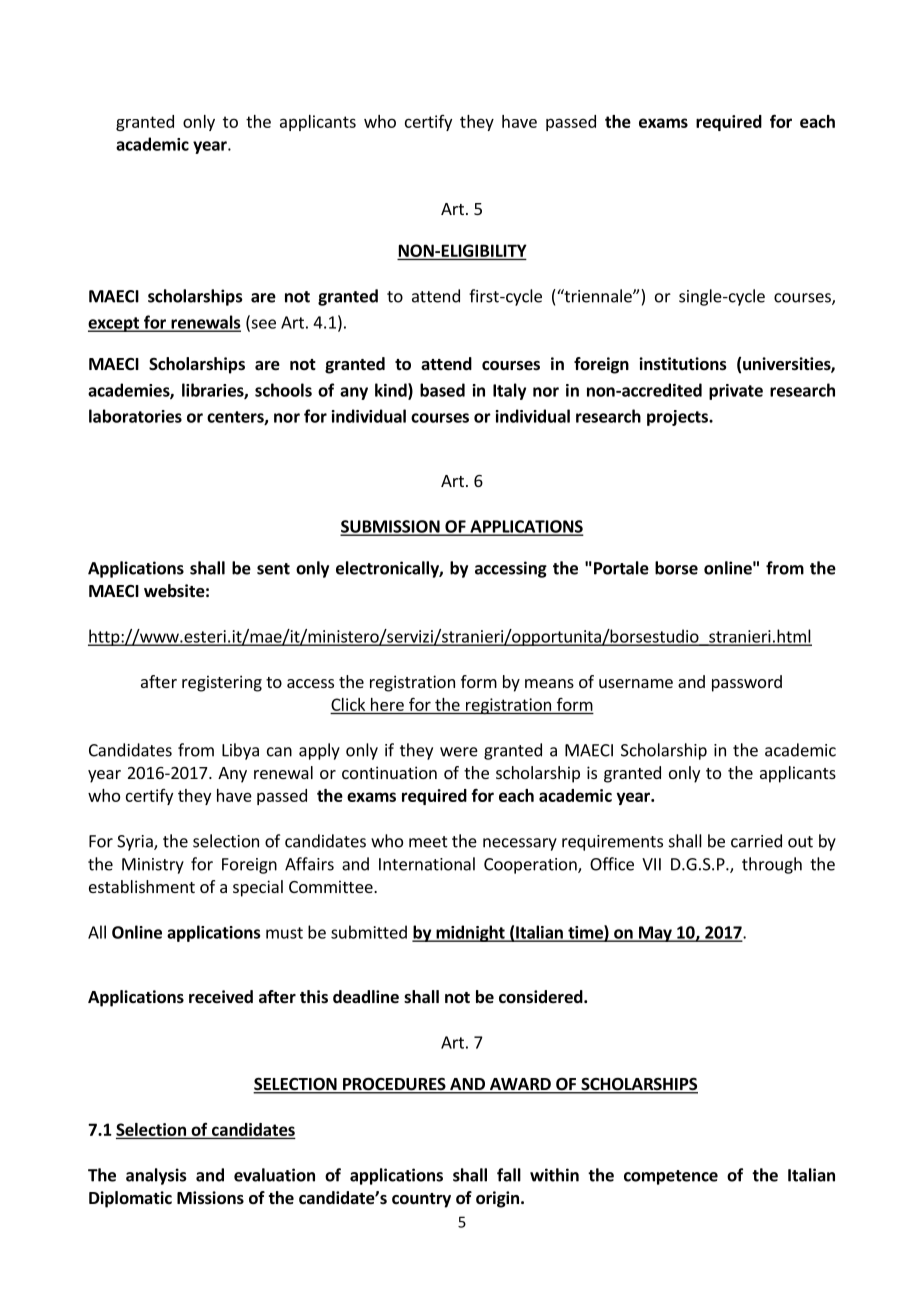  What do you see at coordinates (509, 1175) in the document?
I see `fall` at bounding box center [509, 1175].
